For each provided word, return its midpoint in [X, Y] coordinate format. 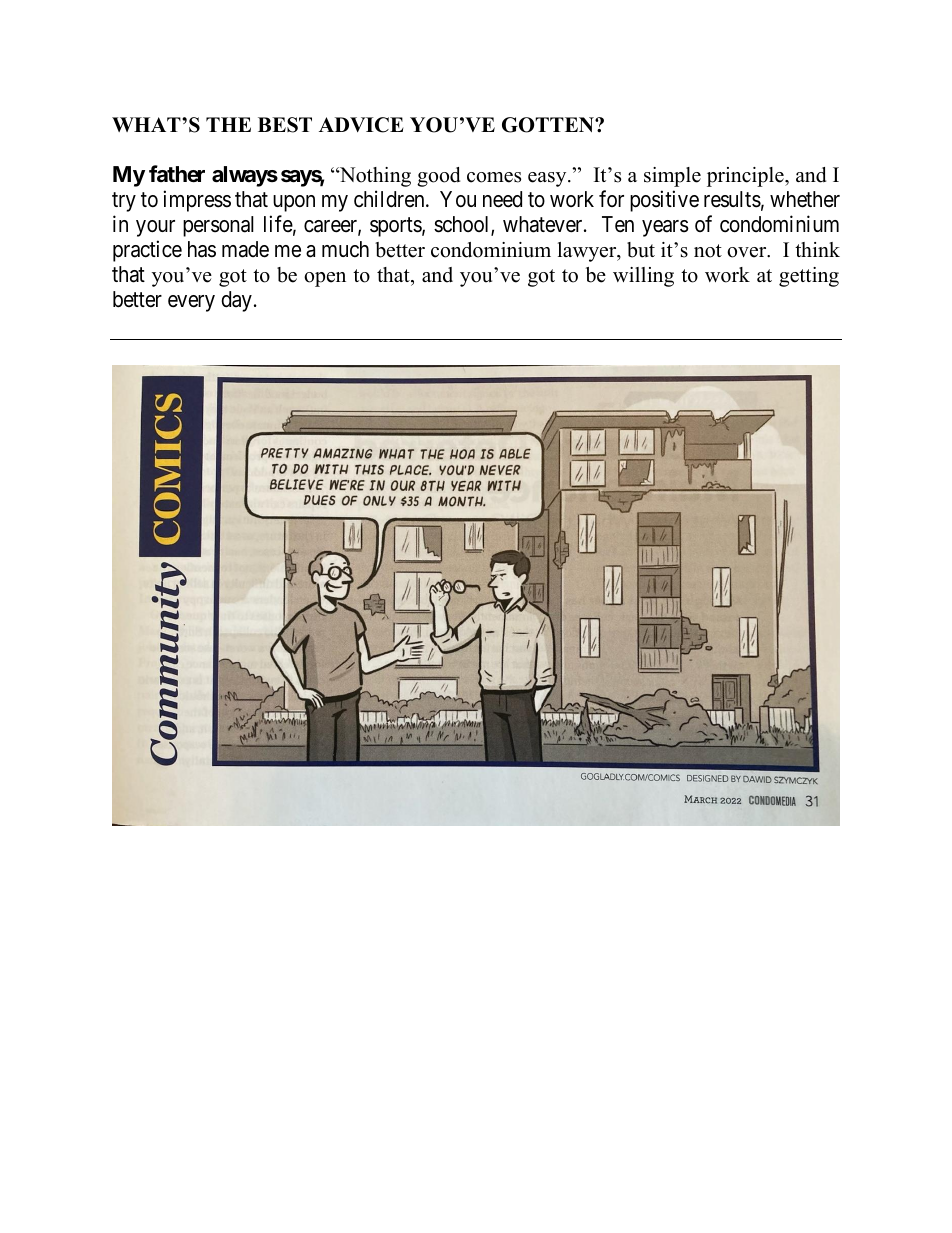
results [732, 199]
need [502, 199]
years [665, 228]
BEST [285, 125]
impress [197, 201]
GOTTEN [549, 125]
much [345, 249]
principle [746, 177]
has [202, 249]
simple [672, 177]
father [177, 174]
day [236, 301]
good [438, 177]
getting [809, 277]
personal [218, 226]
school [463, 225]
